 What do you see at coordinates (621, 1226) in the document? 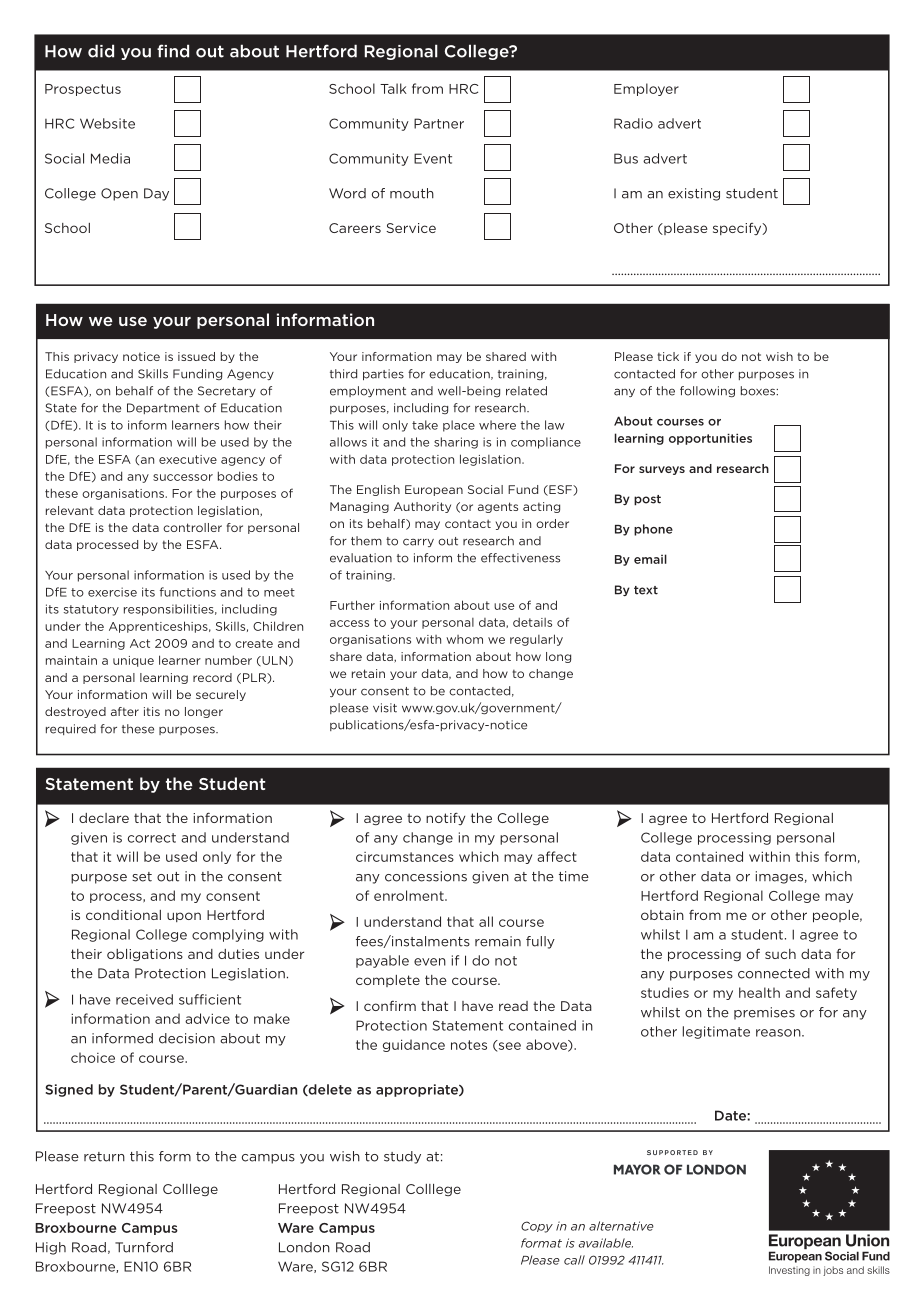
I see `alternative` at bounding box center [621, 1226].
